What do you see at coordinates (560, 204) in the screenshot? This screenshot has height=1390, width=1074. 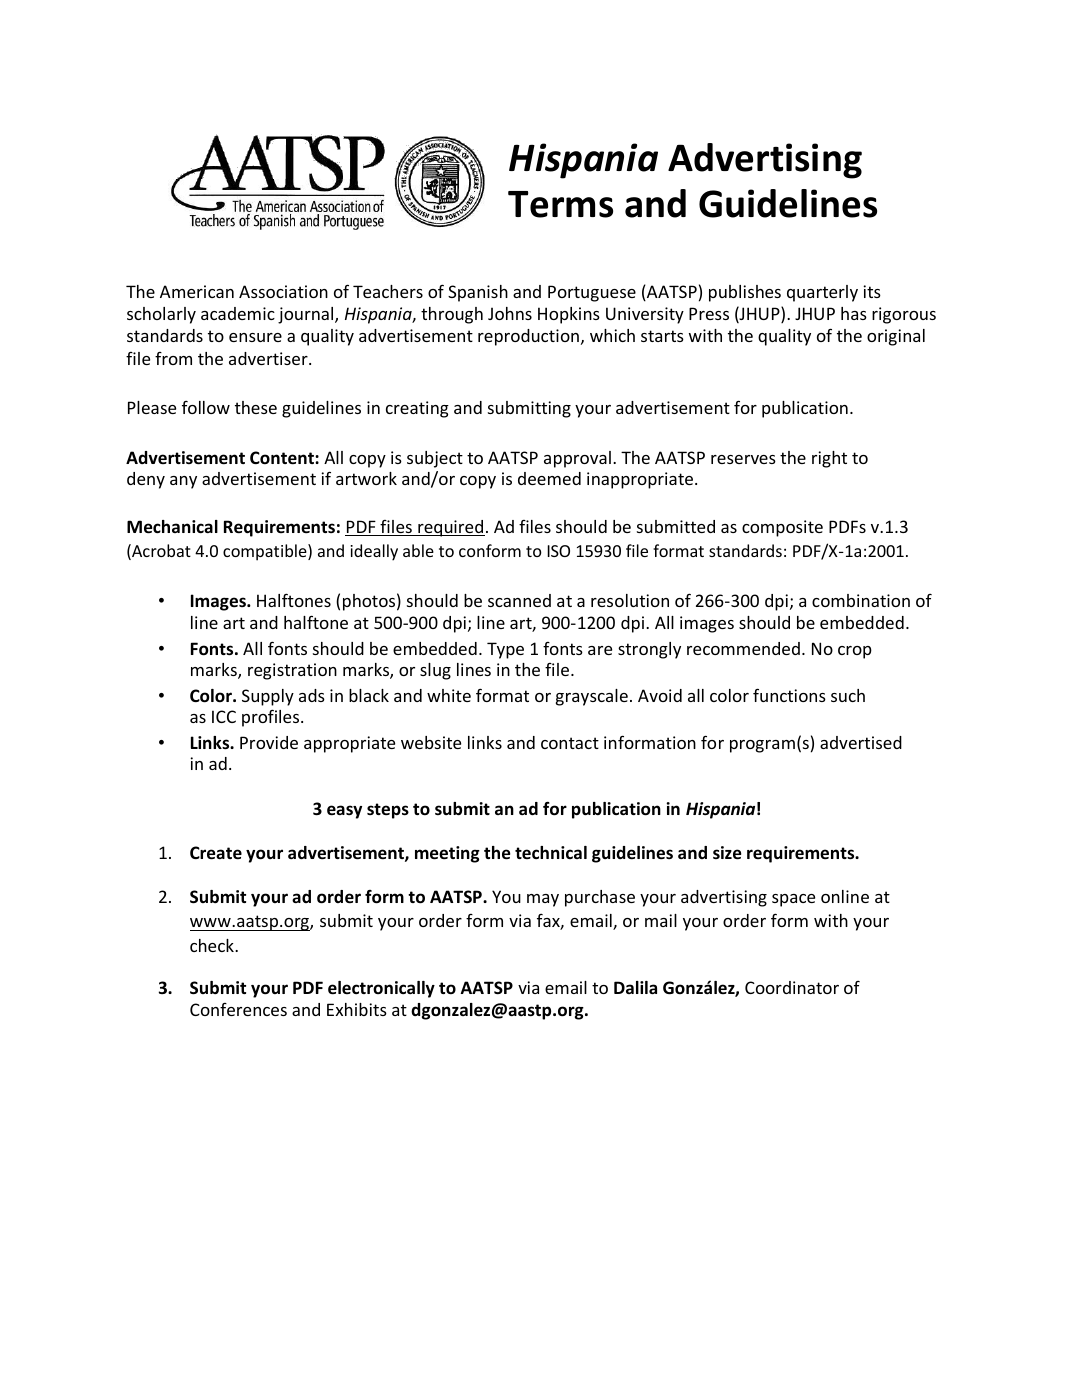 I see `Terms` at bounding box center [560, 204].
